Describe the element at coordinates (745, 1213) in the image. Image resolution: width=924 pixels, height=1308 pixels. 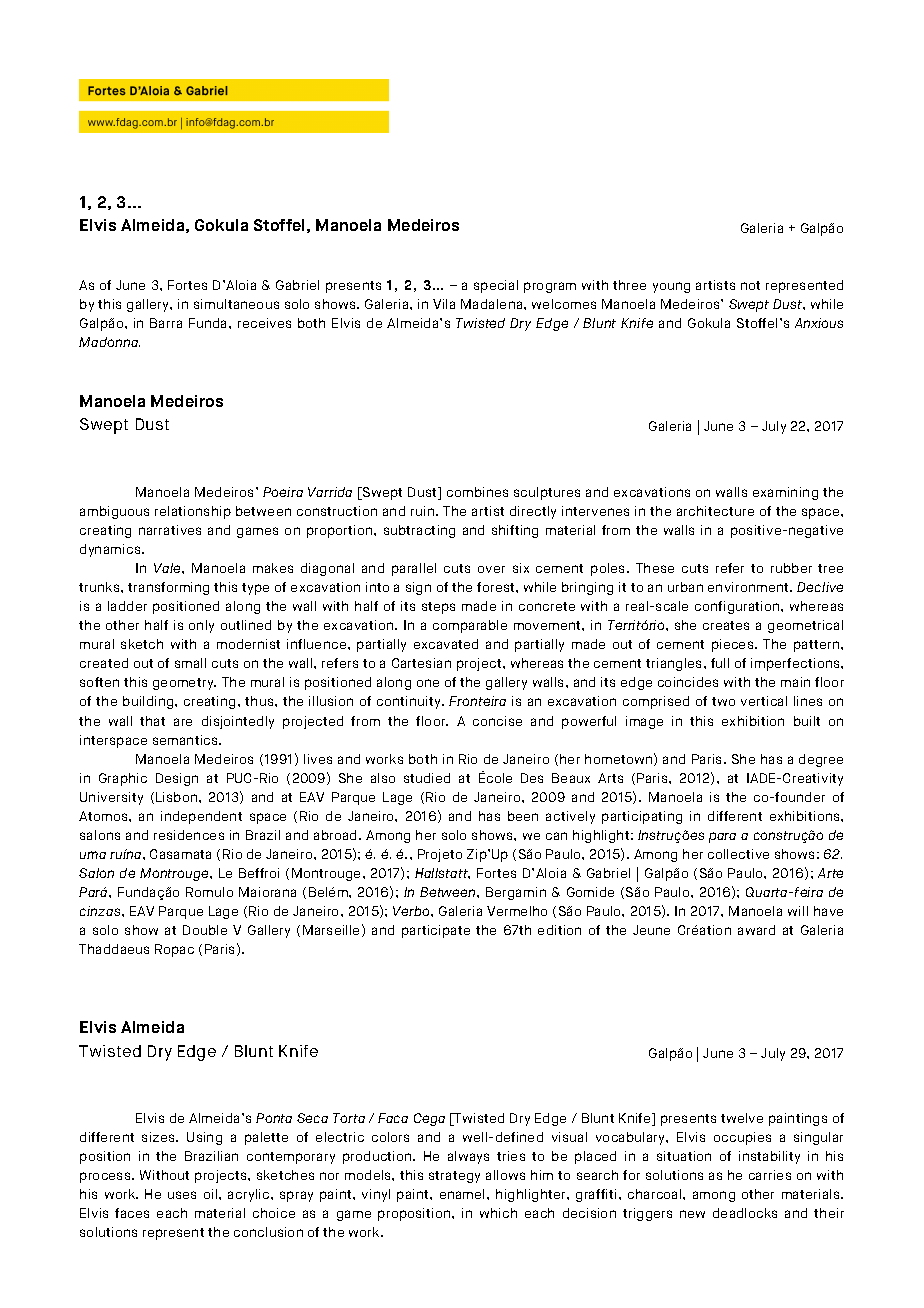
I see `deadlocks` at that location.
